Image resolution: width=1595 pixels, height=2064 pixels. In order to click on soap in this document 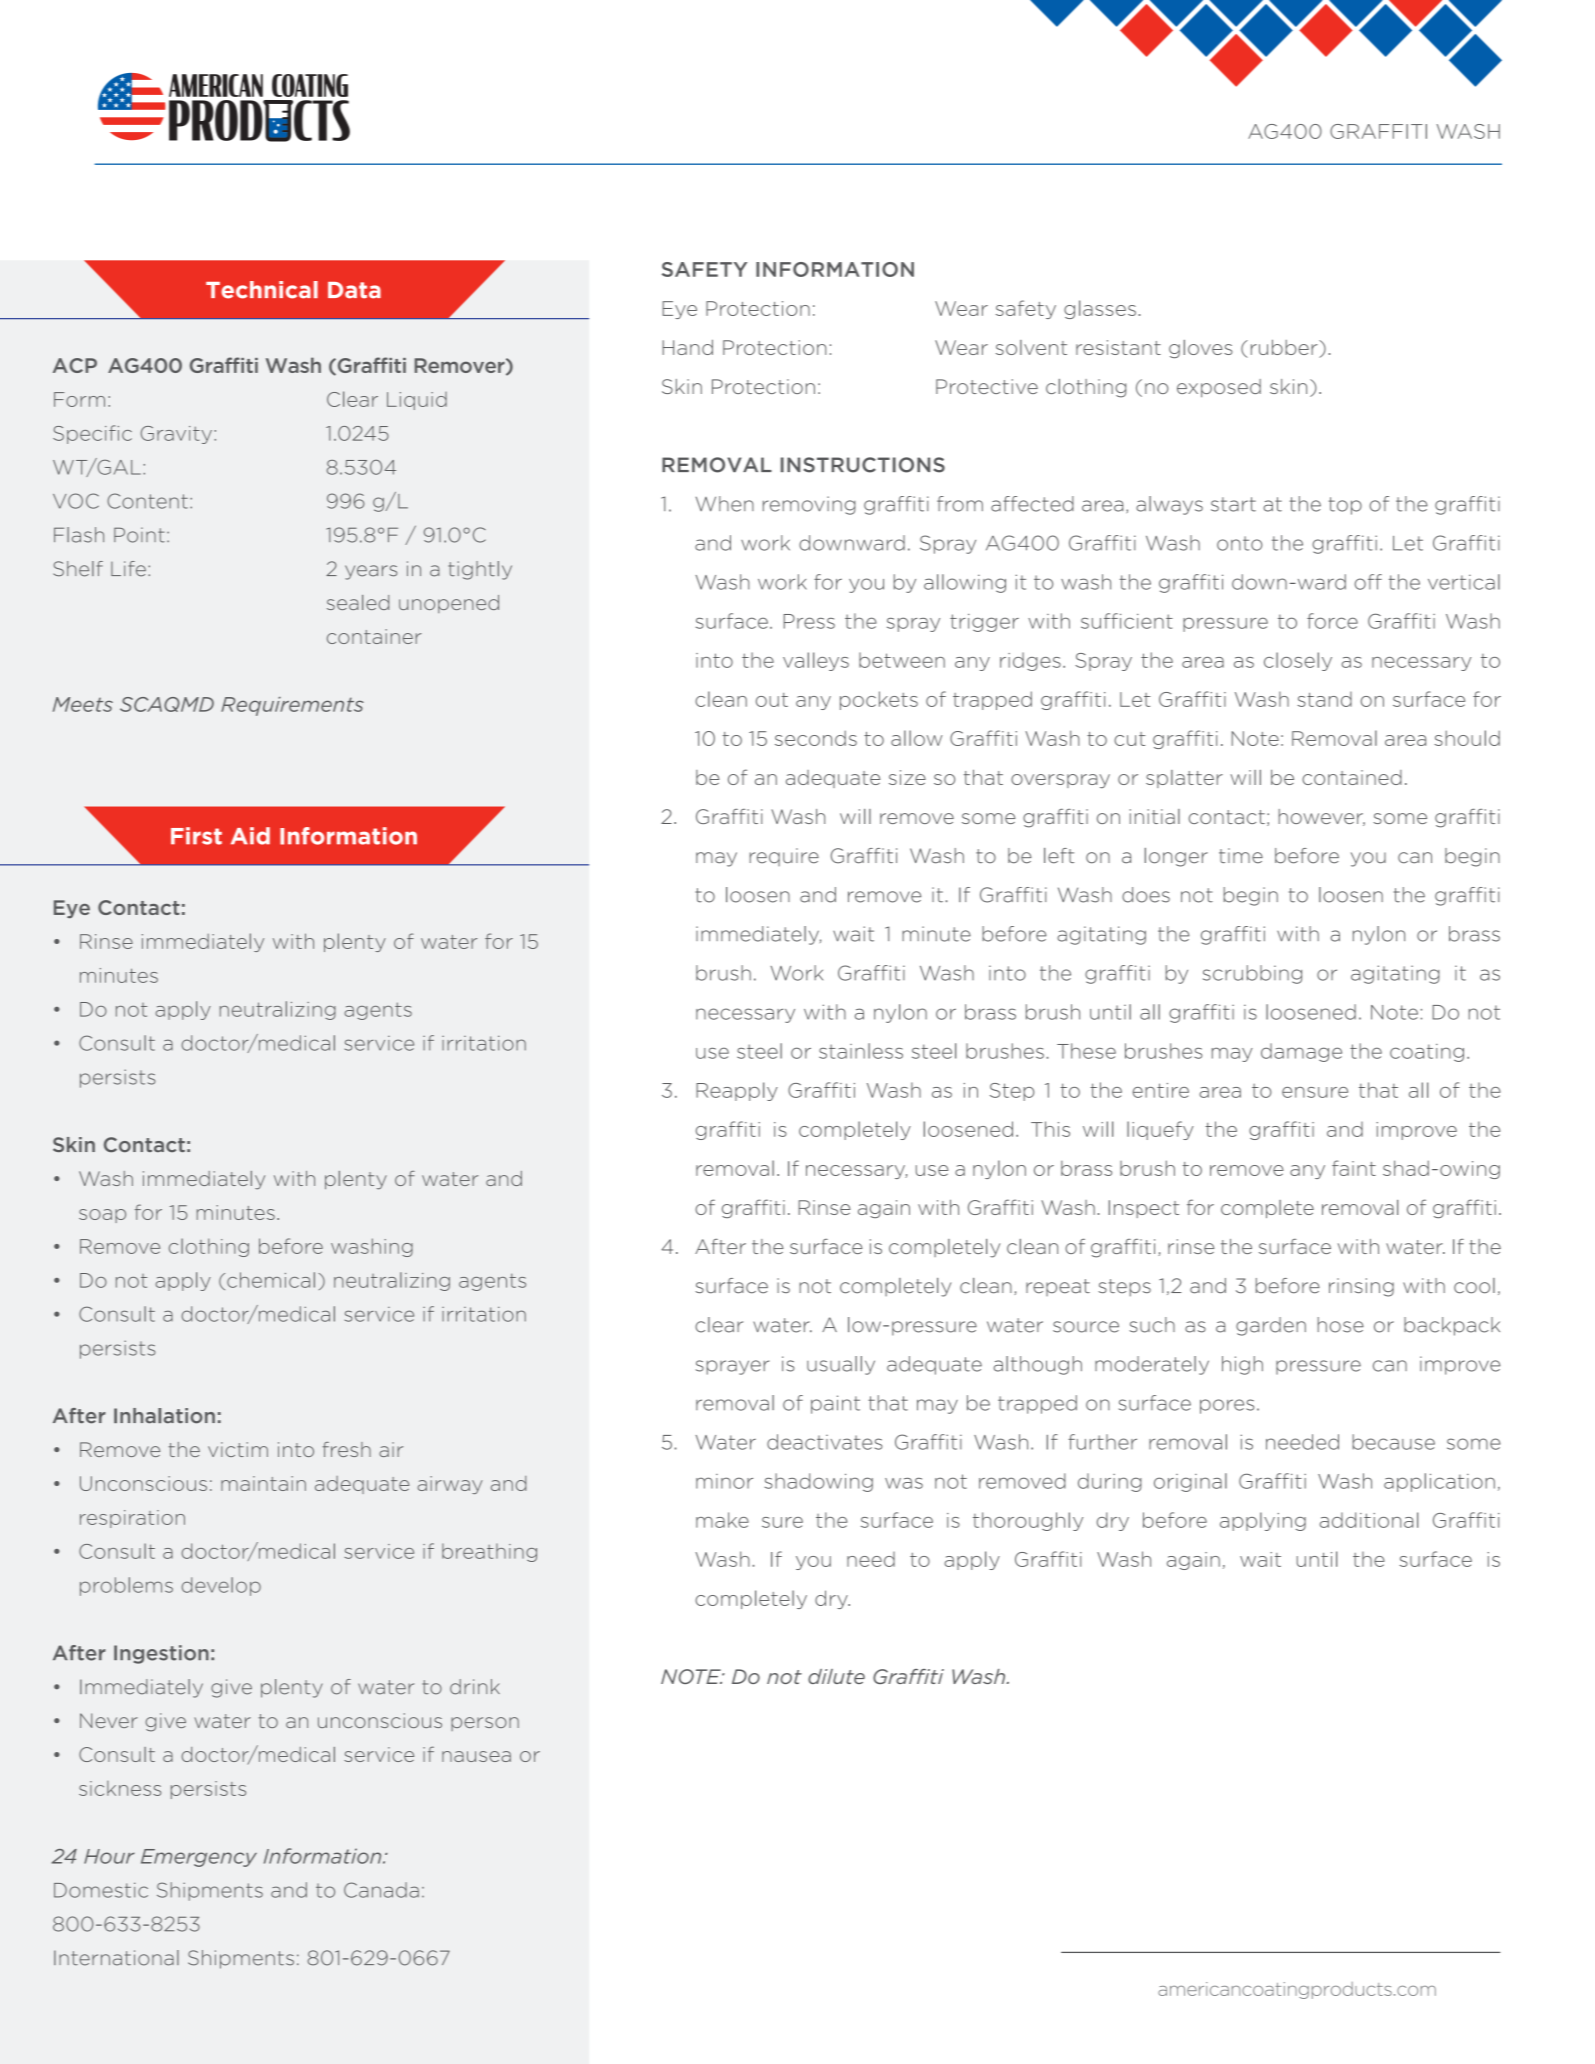, I will do `click(102, 1216)`.
